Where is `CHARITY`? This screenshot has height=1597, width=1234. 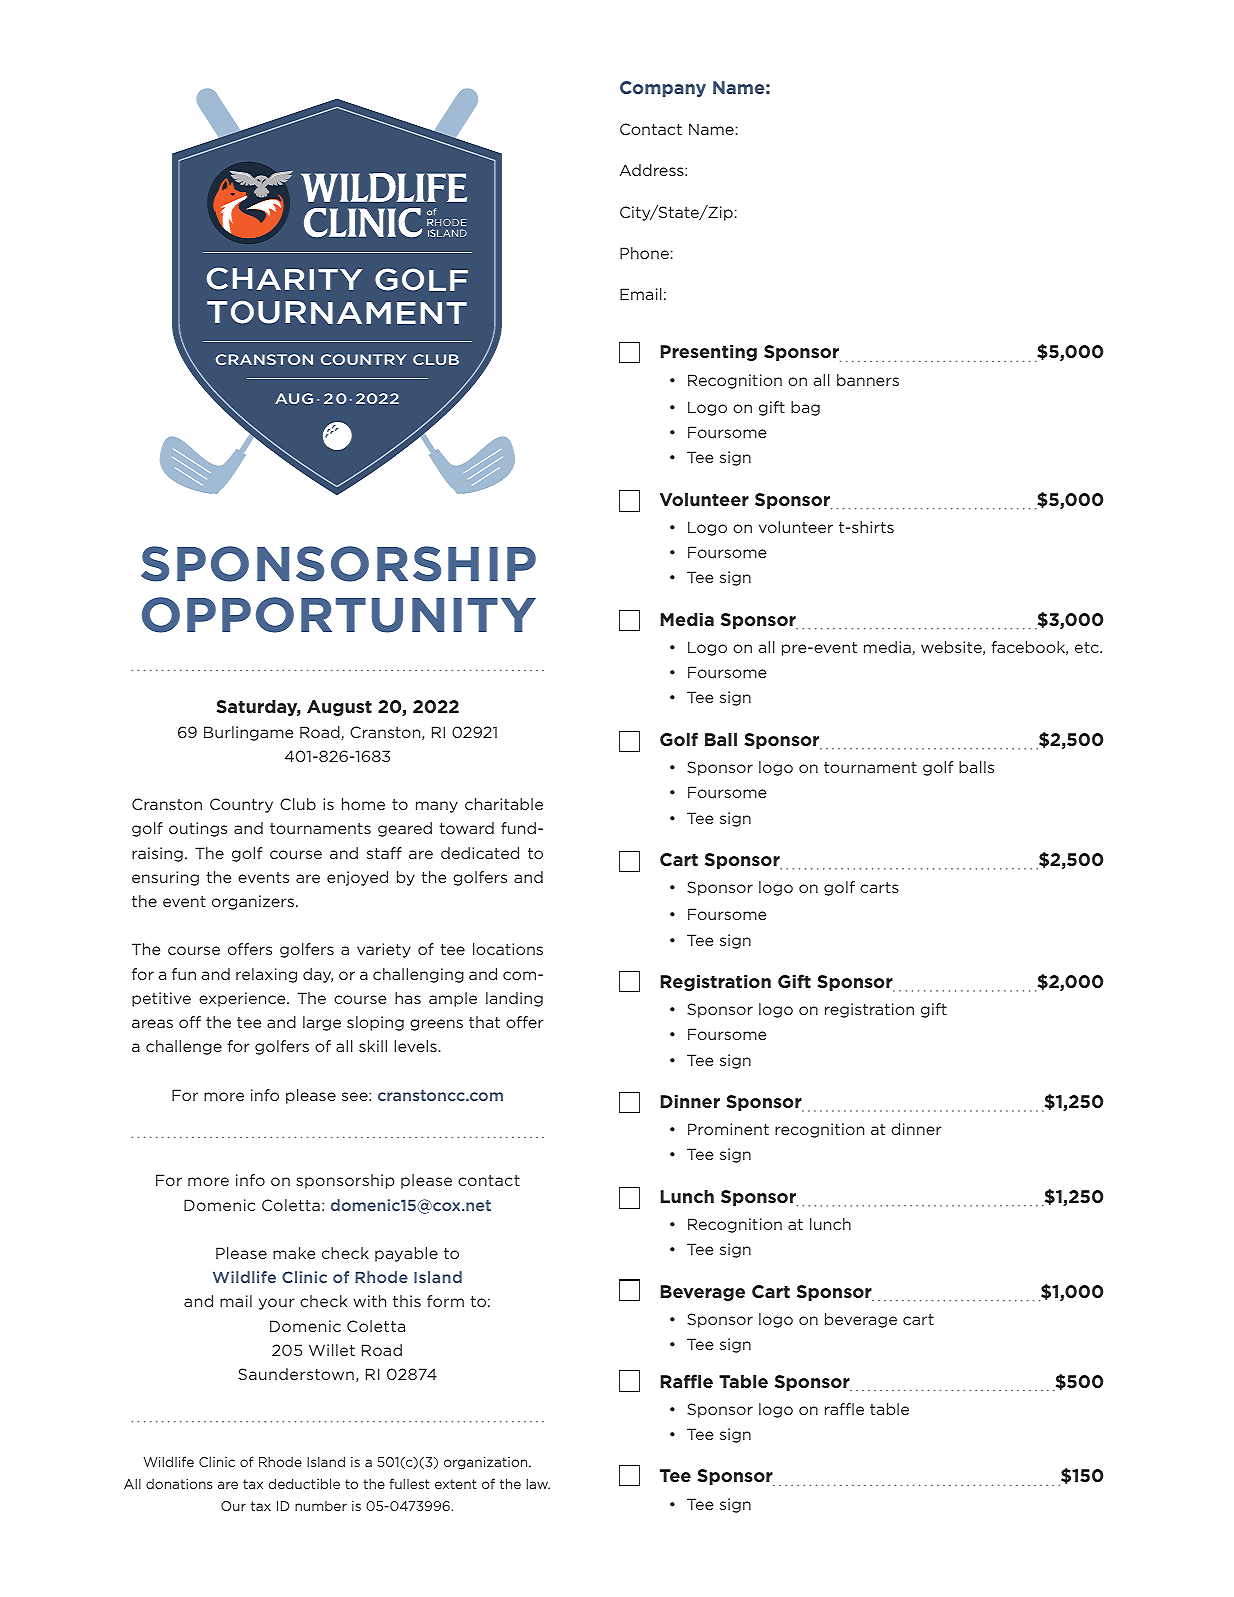
CHARITY is located at coordinates (285, 278).
